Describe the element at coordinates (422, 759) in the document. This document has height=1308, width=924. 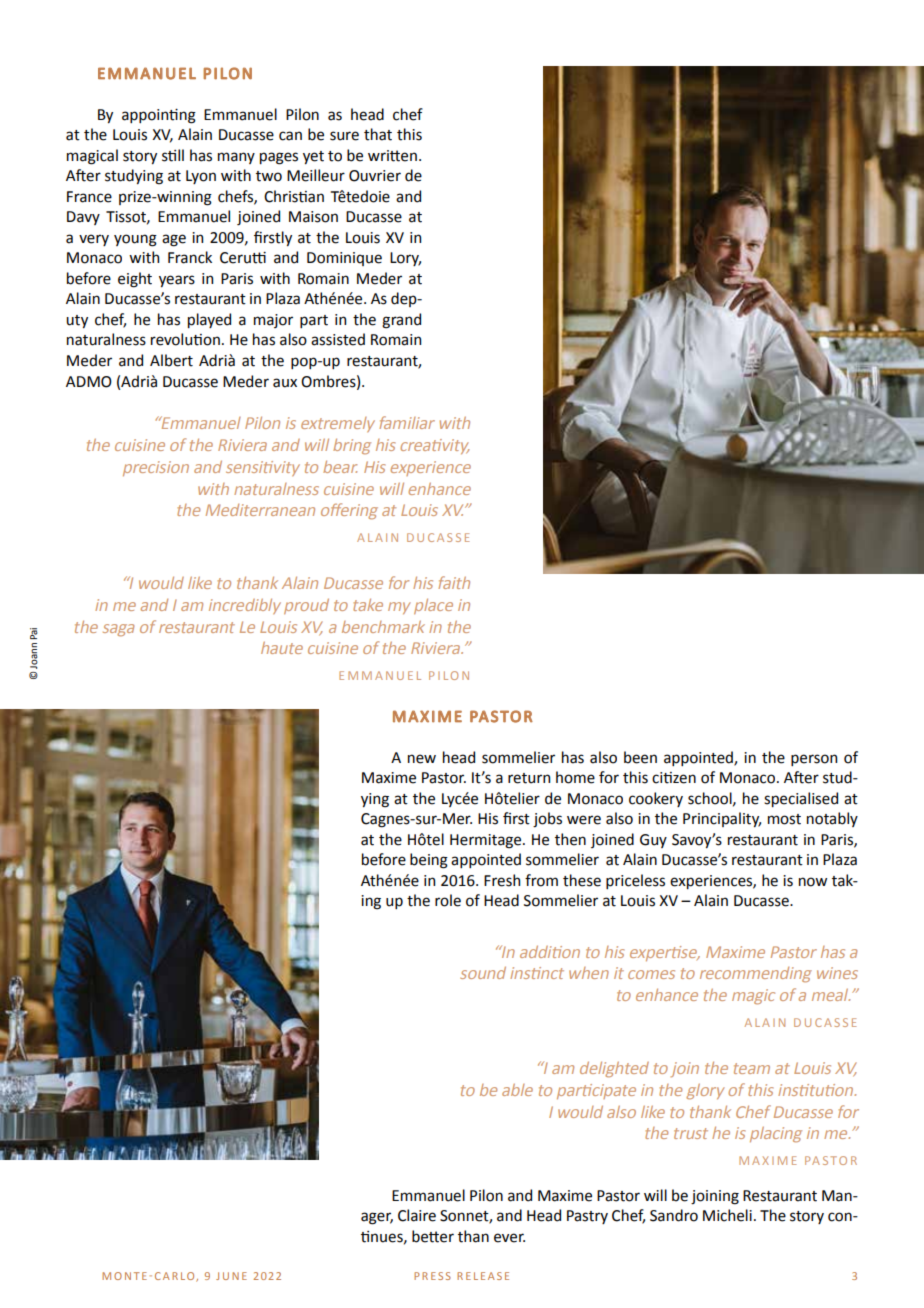
I see `new` at that location.
